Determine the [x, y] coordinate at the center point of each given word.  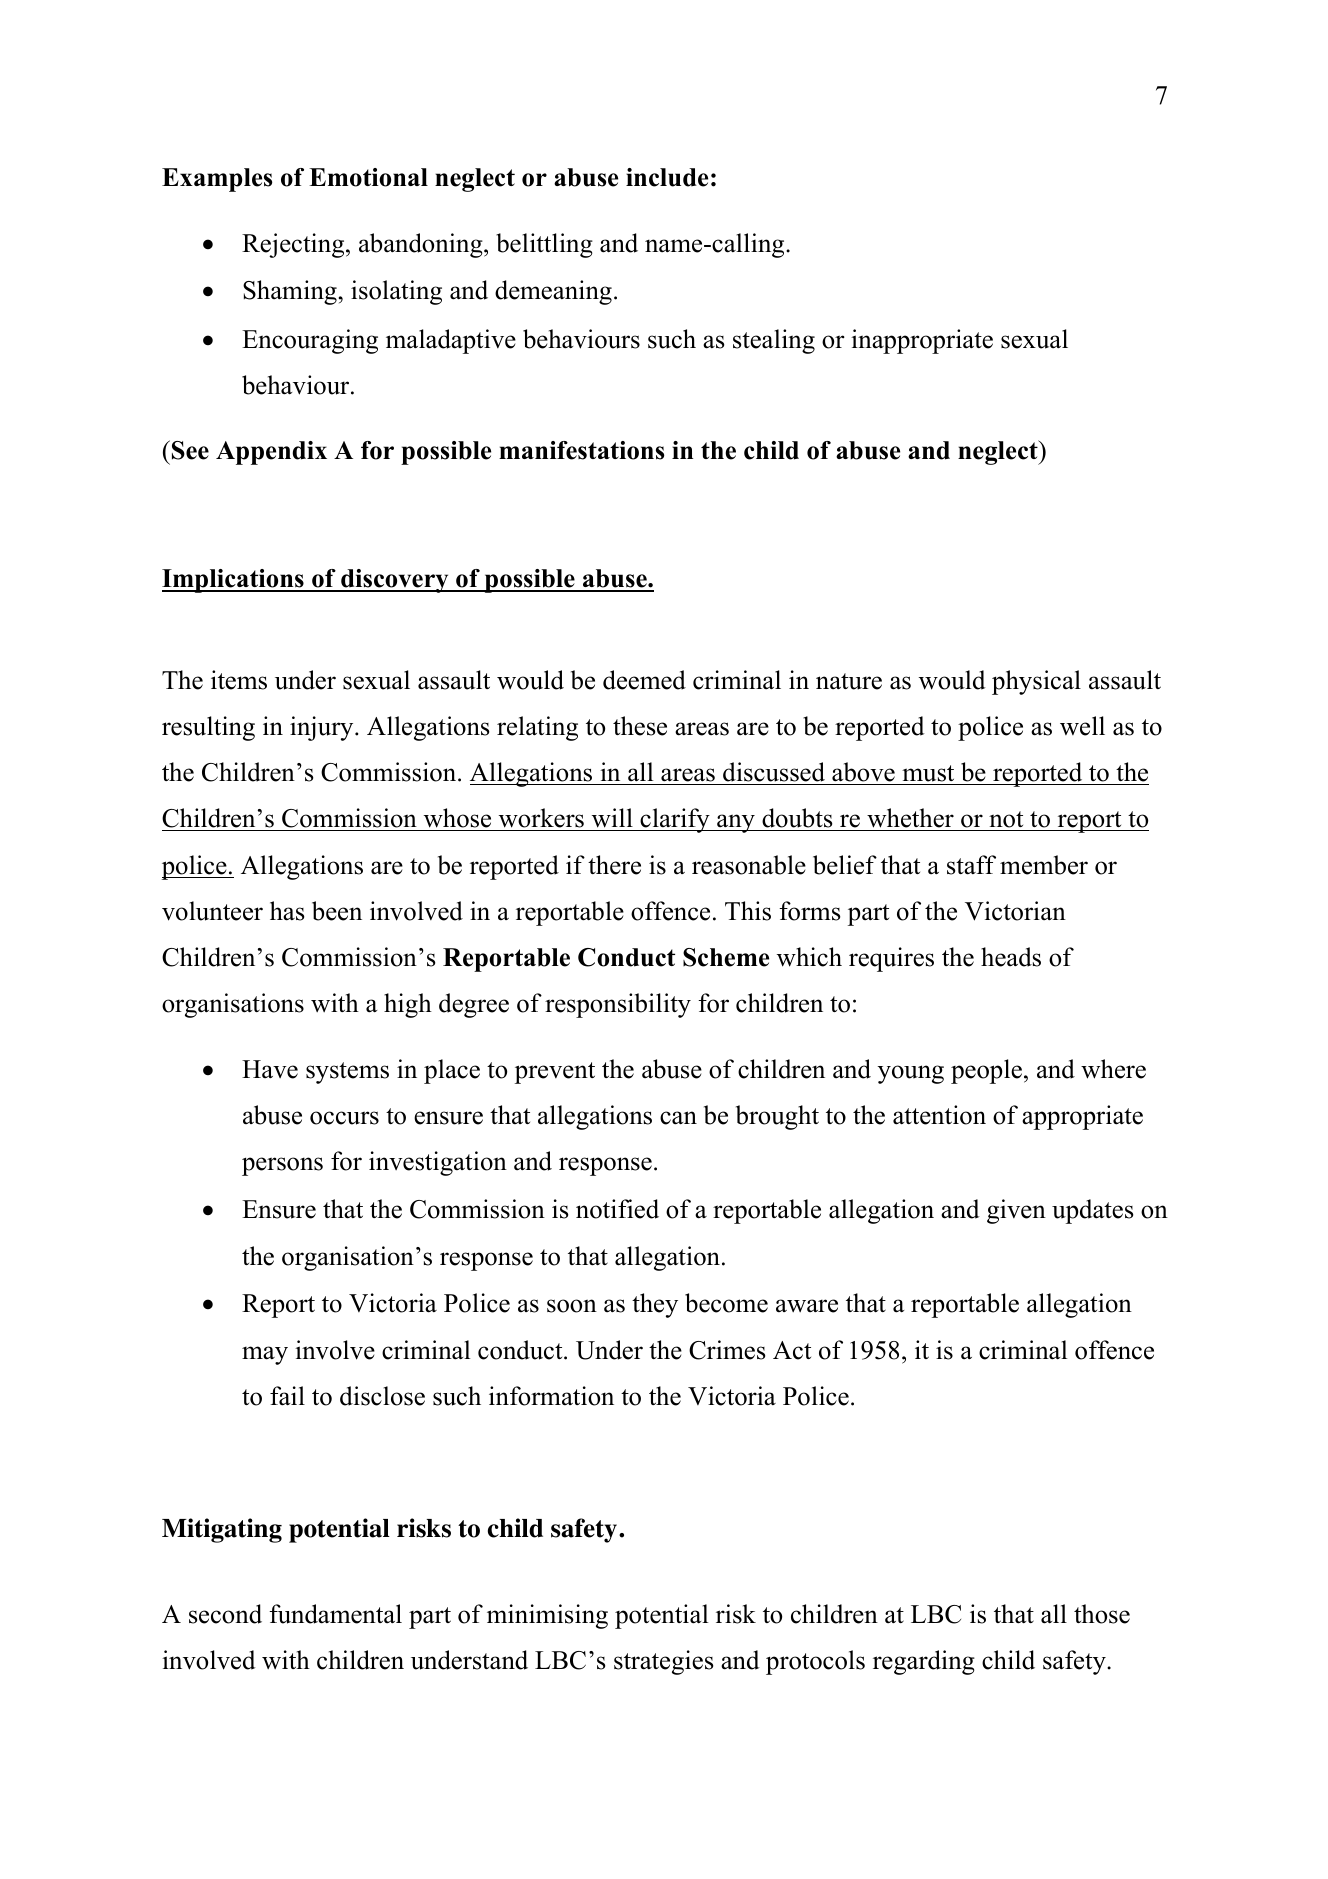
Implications [234, 581]
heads [1011, 957]
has [287, 911]
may [265, 1355]
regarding [924, 1662]
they [655, 1305]
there [614, 865]
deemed [644, 680]
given [1016, 1211]
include [667, 177]
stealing [774, 341]
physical [1036, 682]
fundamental [335, 1614]
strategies [663, 1662]
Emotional [368, 177]
